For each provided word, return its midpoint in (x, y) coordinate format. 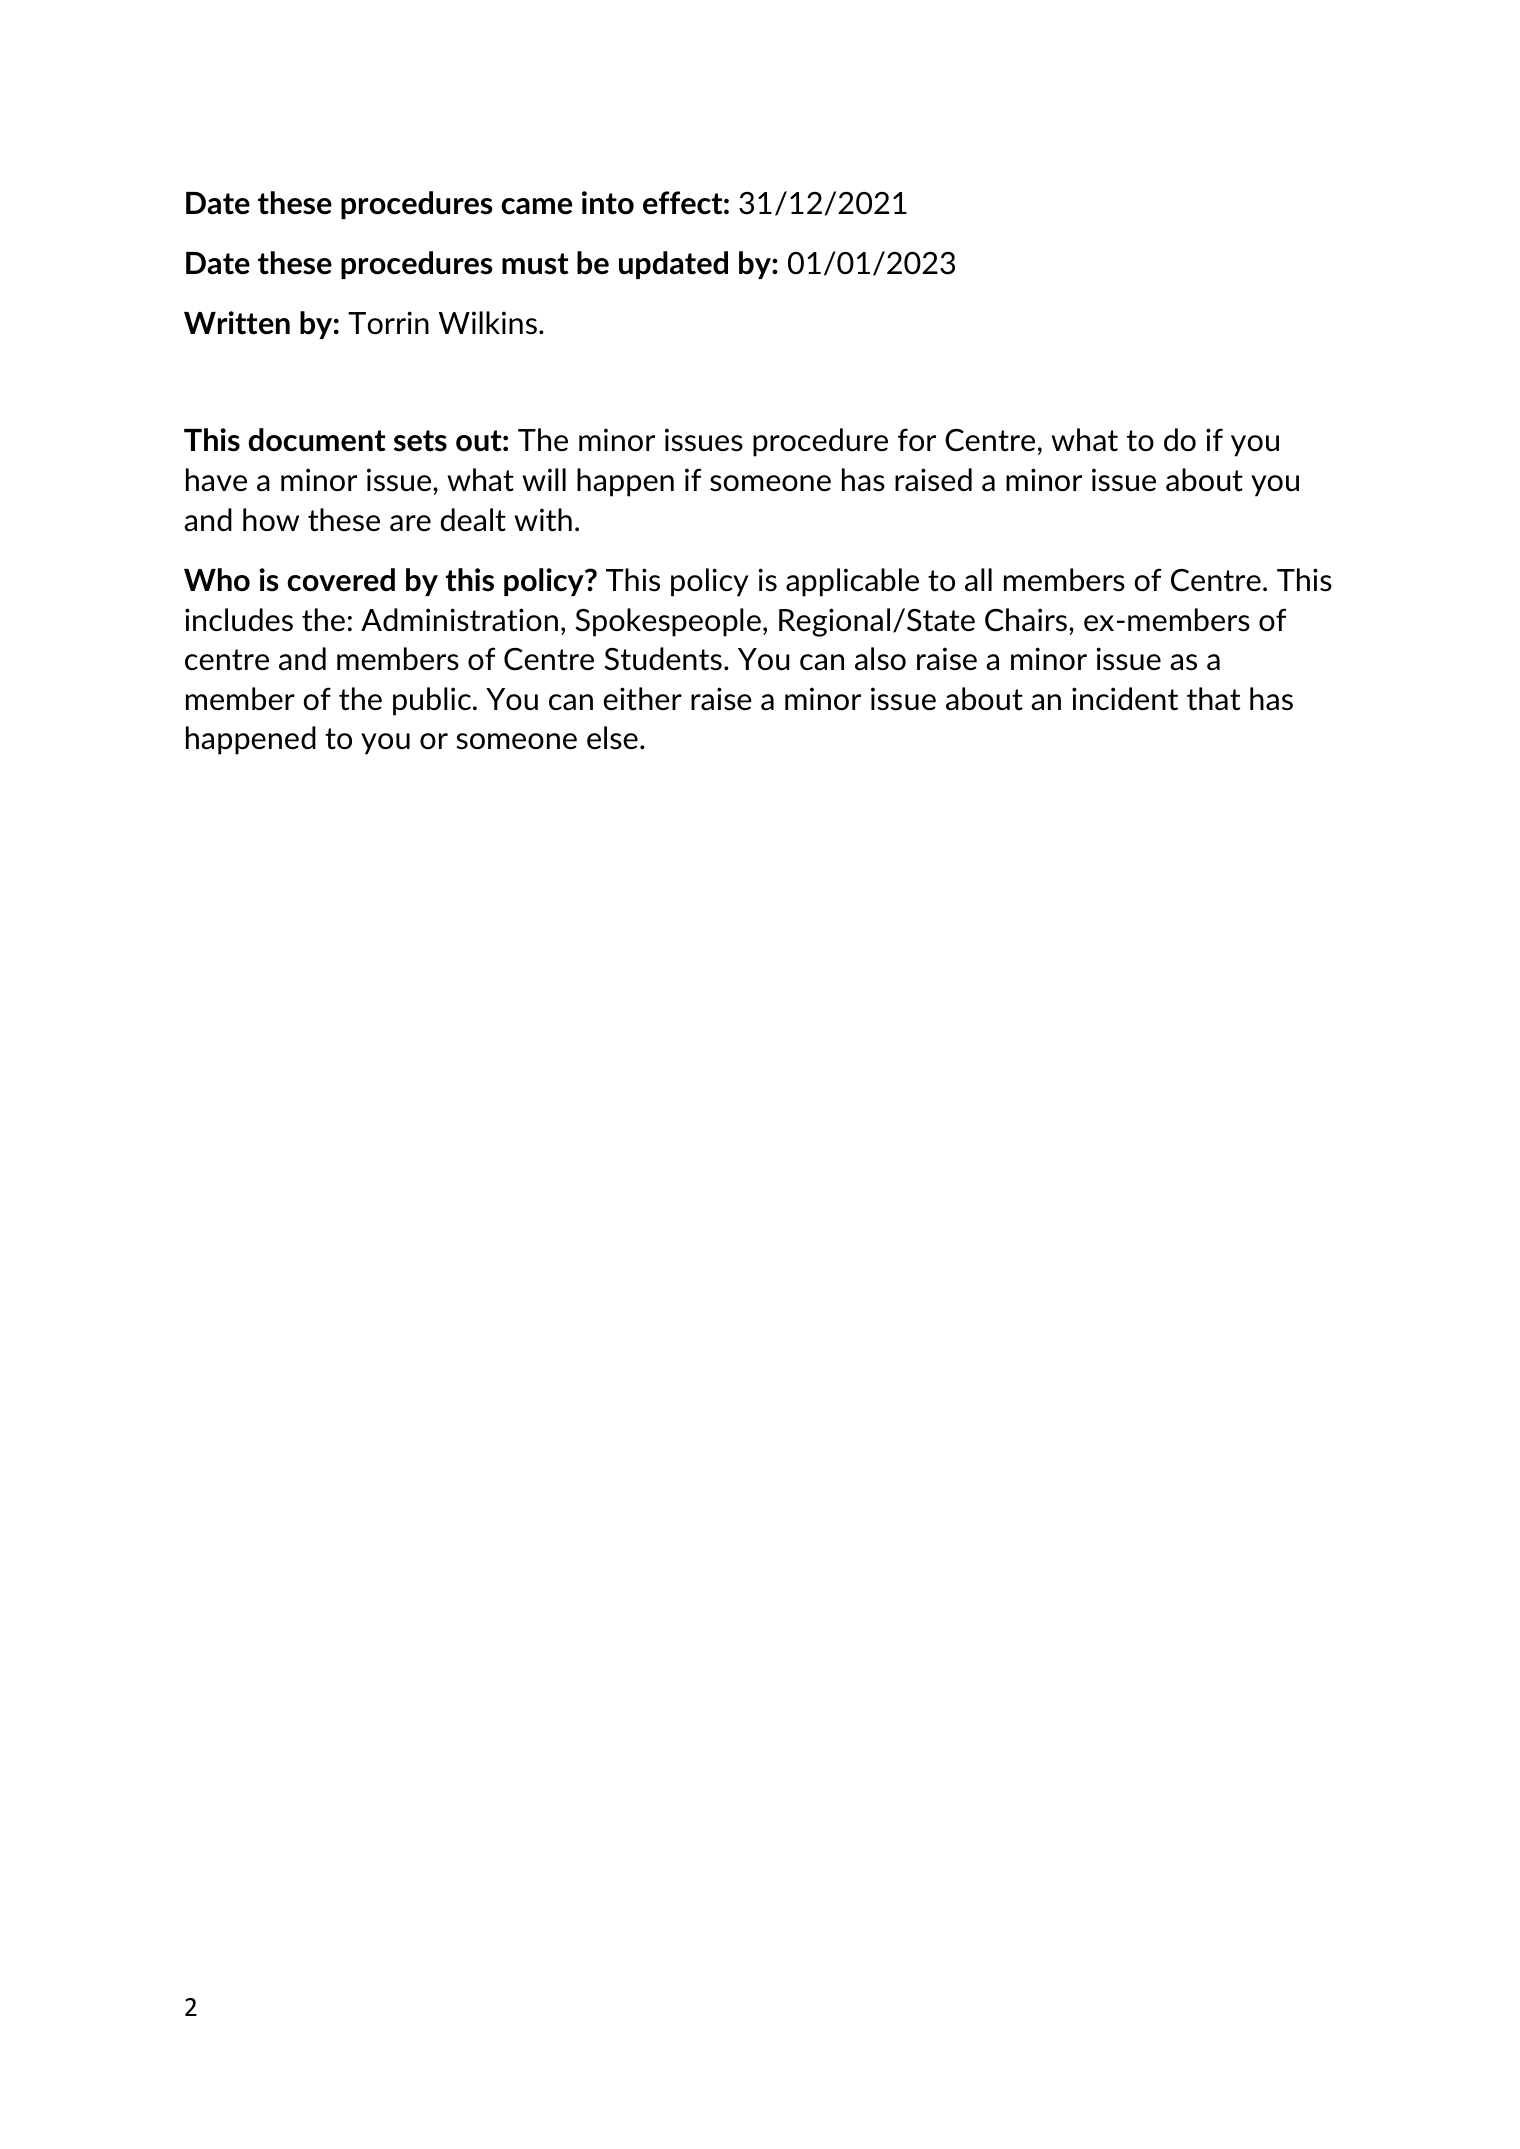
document (317, 440)
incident (1125, 699)
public (432, 701)
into (608, 203)
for (917, 440)
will (544, 479)
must (535, 264)
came (536, 206)
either (642, 699)
